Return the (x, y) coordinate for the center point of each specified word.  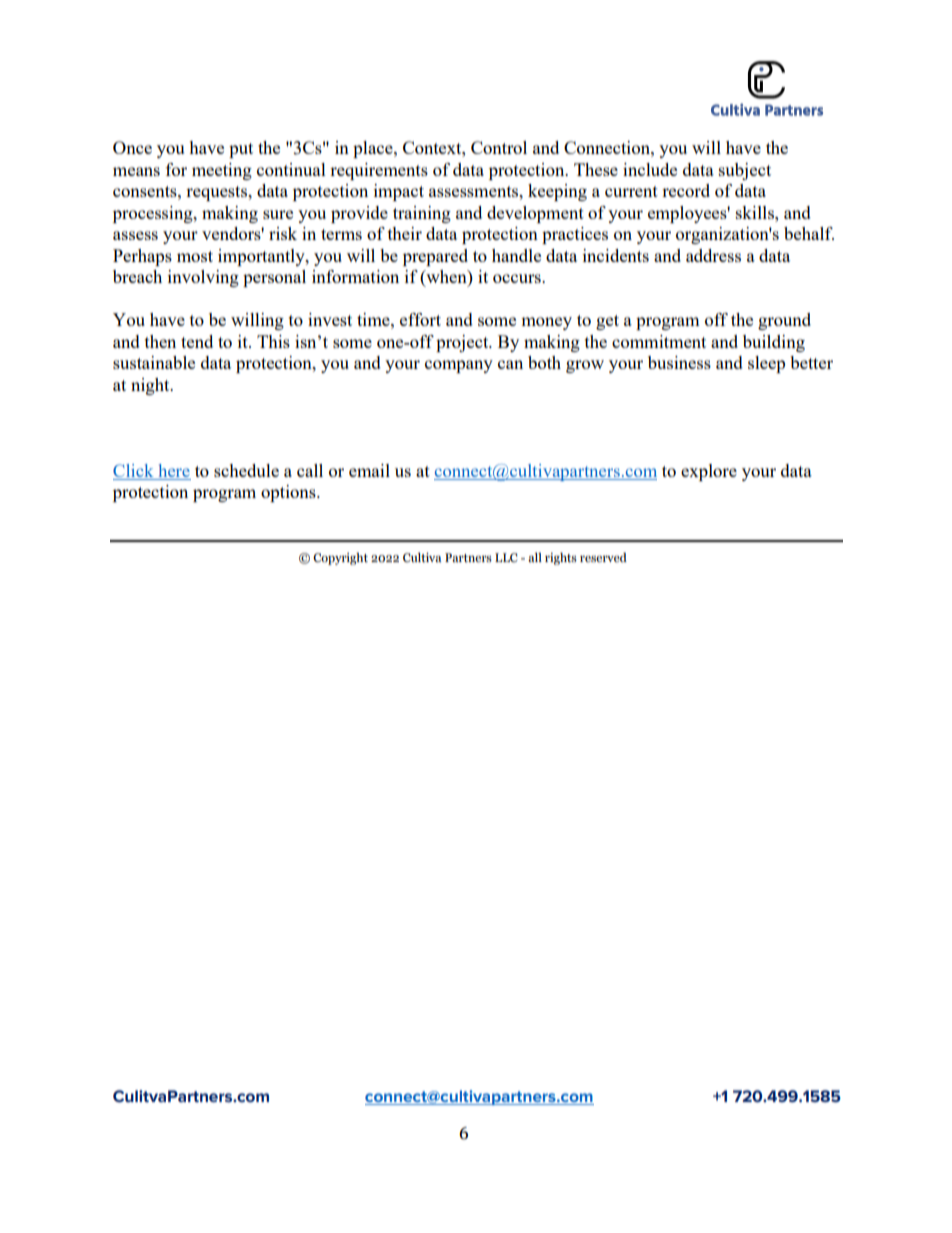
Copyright (340, 559)
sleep (766, 364)
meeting (222, 171)
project (463, 343)
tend (197, 341)
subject (745, 171)
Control (499, 147)
